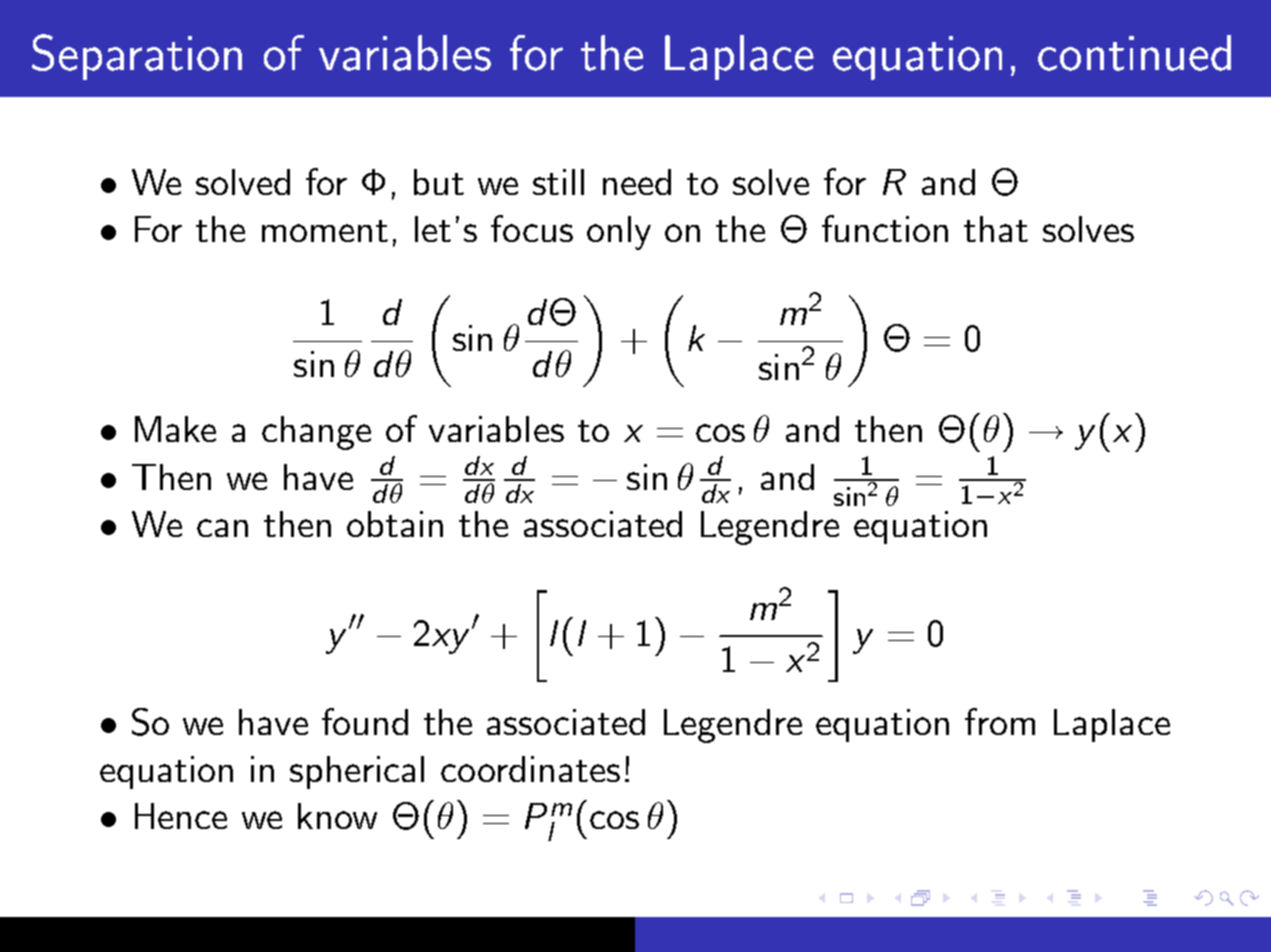 The image size is (1271, 952). I want to click on only, so click(619, 233).
